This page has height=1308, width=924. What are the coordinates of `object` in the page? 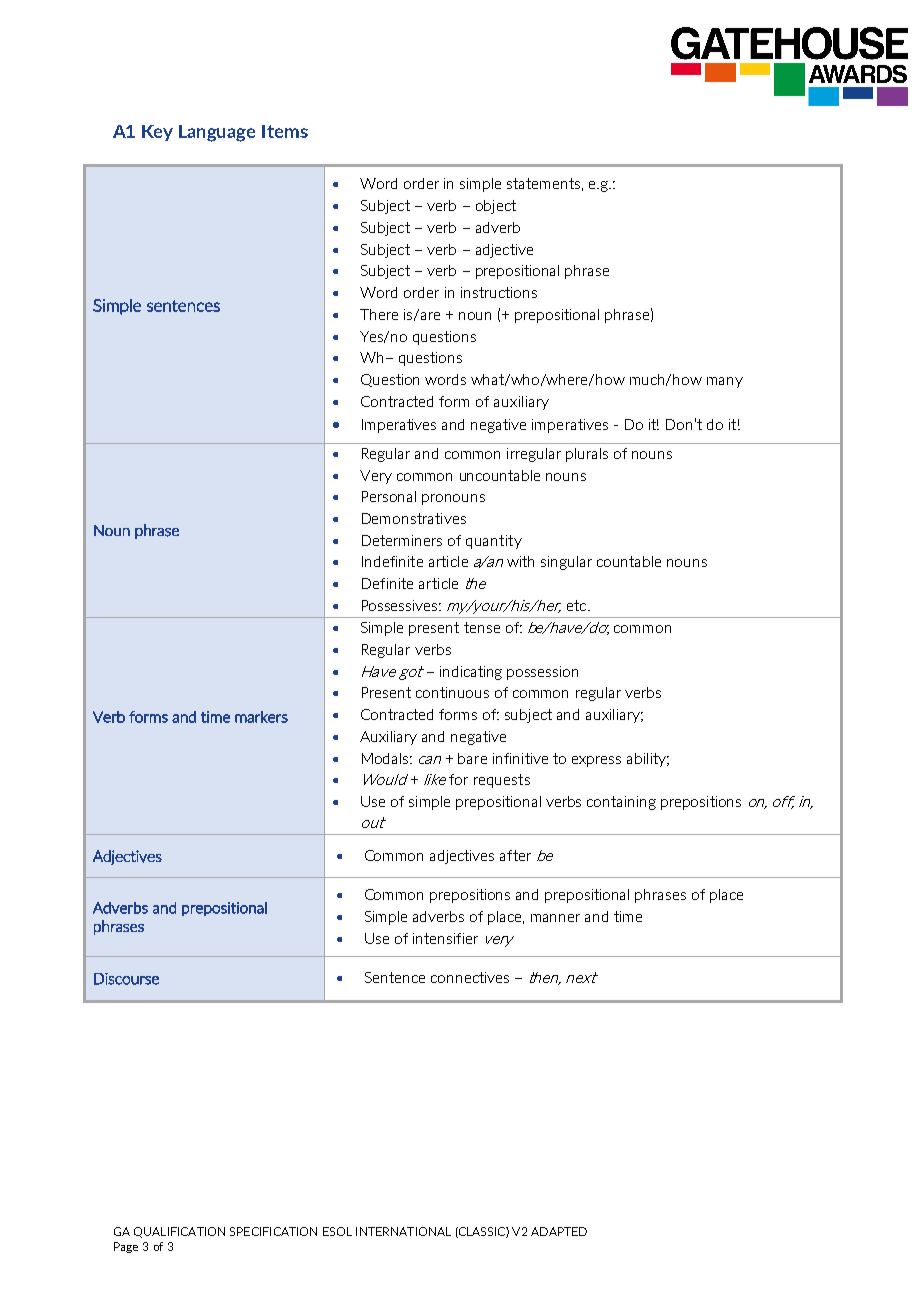 It's located at (496, 207).
